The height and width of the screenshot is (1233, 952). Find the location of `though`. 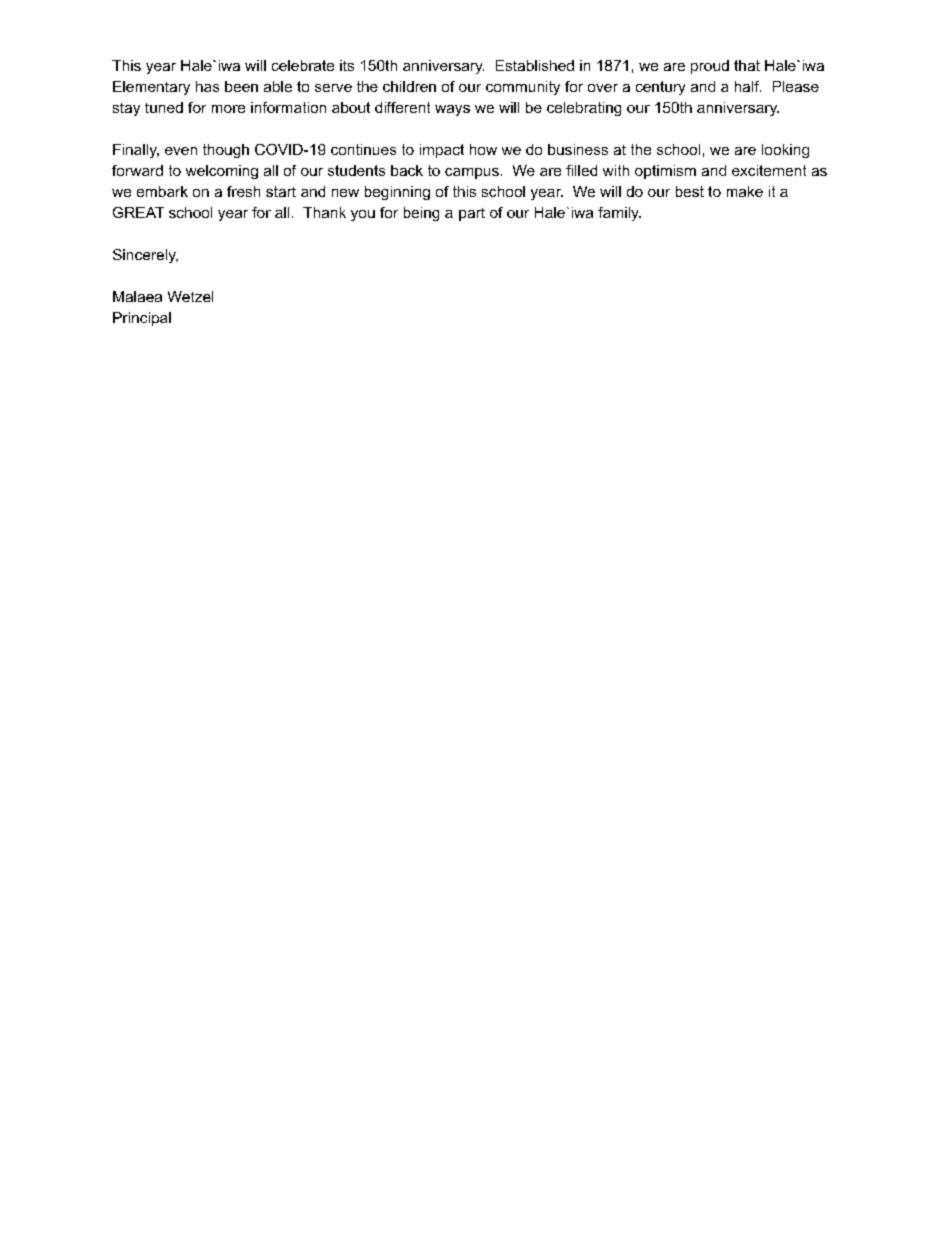

though is located at coordinates (226, 151).
